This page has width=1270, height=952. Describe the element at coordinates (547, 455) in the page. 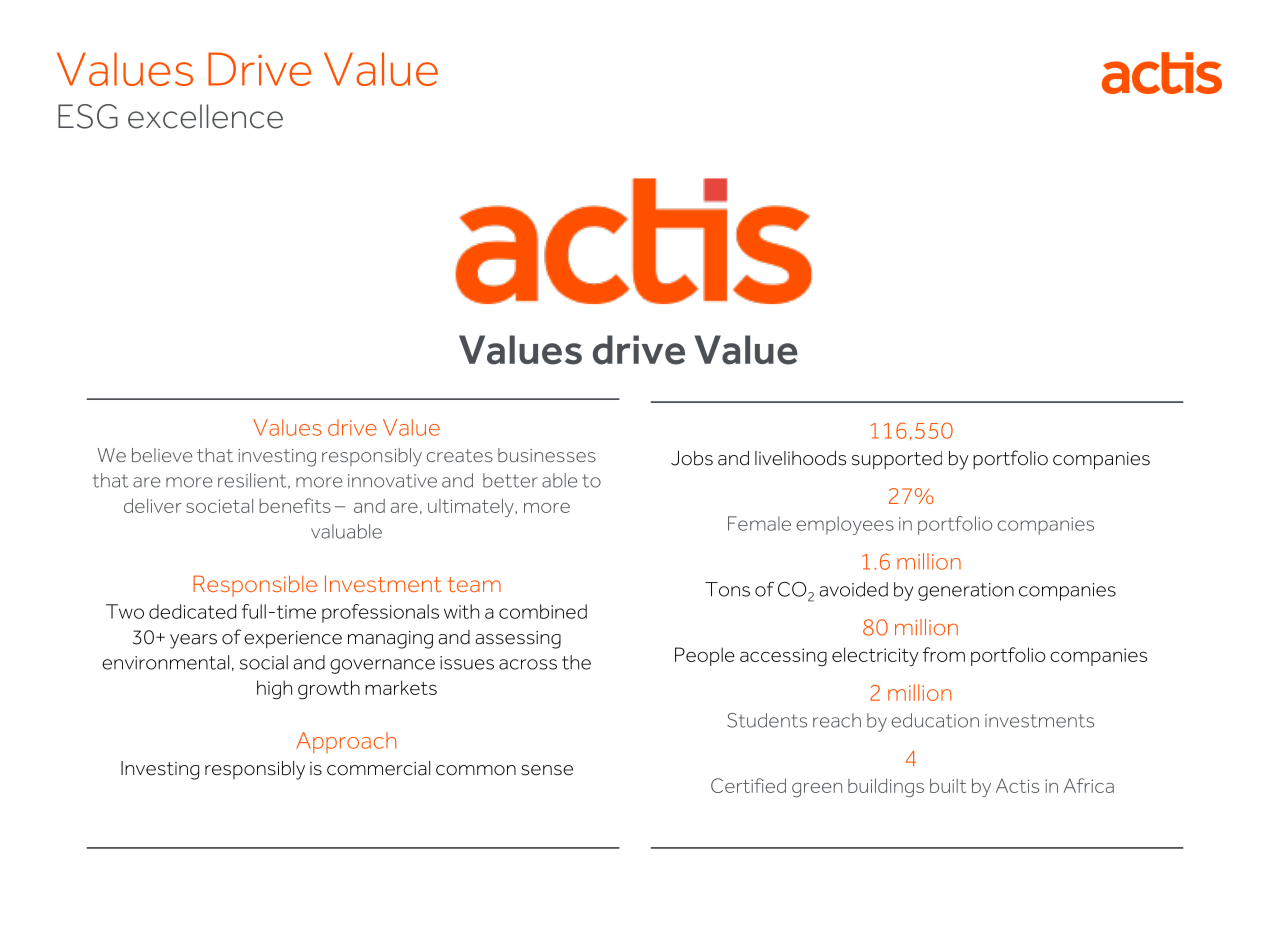

I see `businesses` at that location.
